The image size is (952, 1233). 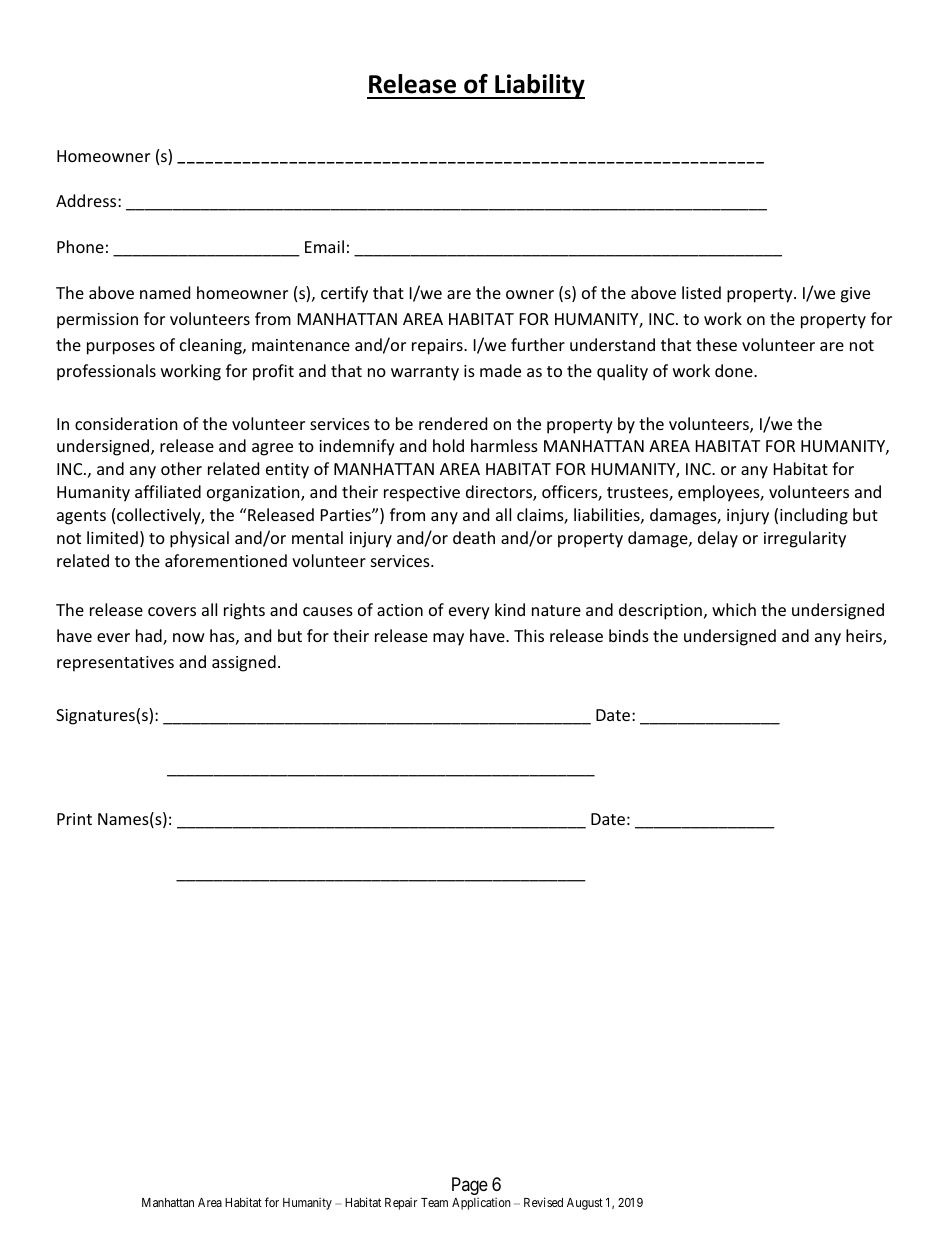 I want to click on which, so click(x=734, y=609).
